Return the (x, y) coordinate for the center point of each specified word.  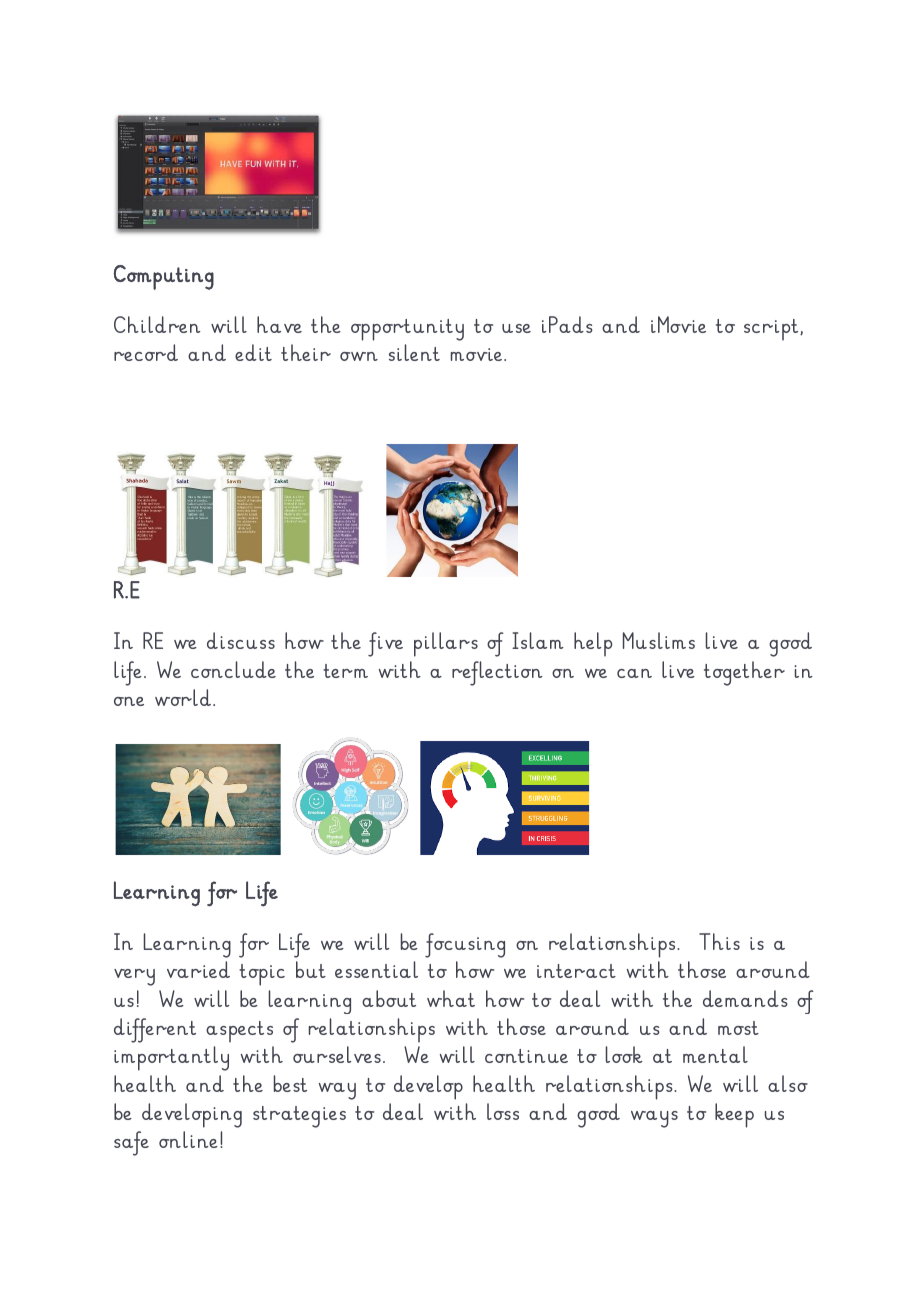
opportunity (407, 330)
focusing (465, 945)
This (719, 941)
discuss (241, 640)
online (188, 1139)
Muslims (659, 640)
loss (503, 1111)
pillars (446, 644)
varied (198, 969)
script (772, 329)
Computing (164, 277)
